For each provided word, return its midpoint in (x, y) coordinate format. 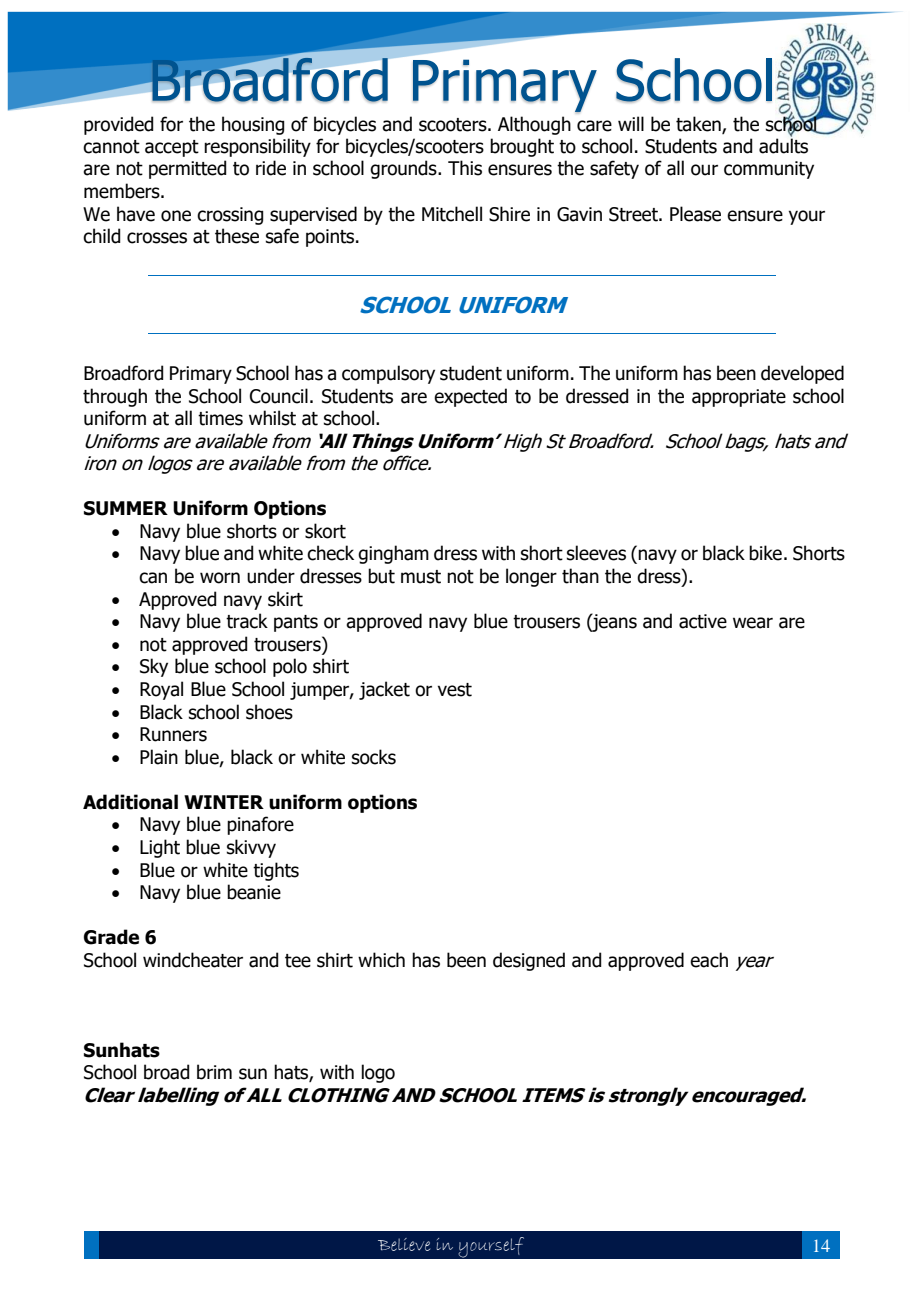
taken (699, 124)
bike (765, 553)
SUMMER (126, 508)
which (381, 960)
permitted (187, 169)
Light (160, 848)
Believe (404, 1244)
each (709, 960)
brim (214, 1072)
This (465, 168)
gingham (393, 554)
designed (529, 961)
